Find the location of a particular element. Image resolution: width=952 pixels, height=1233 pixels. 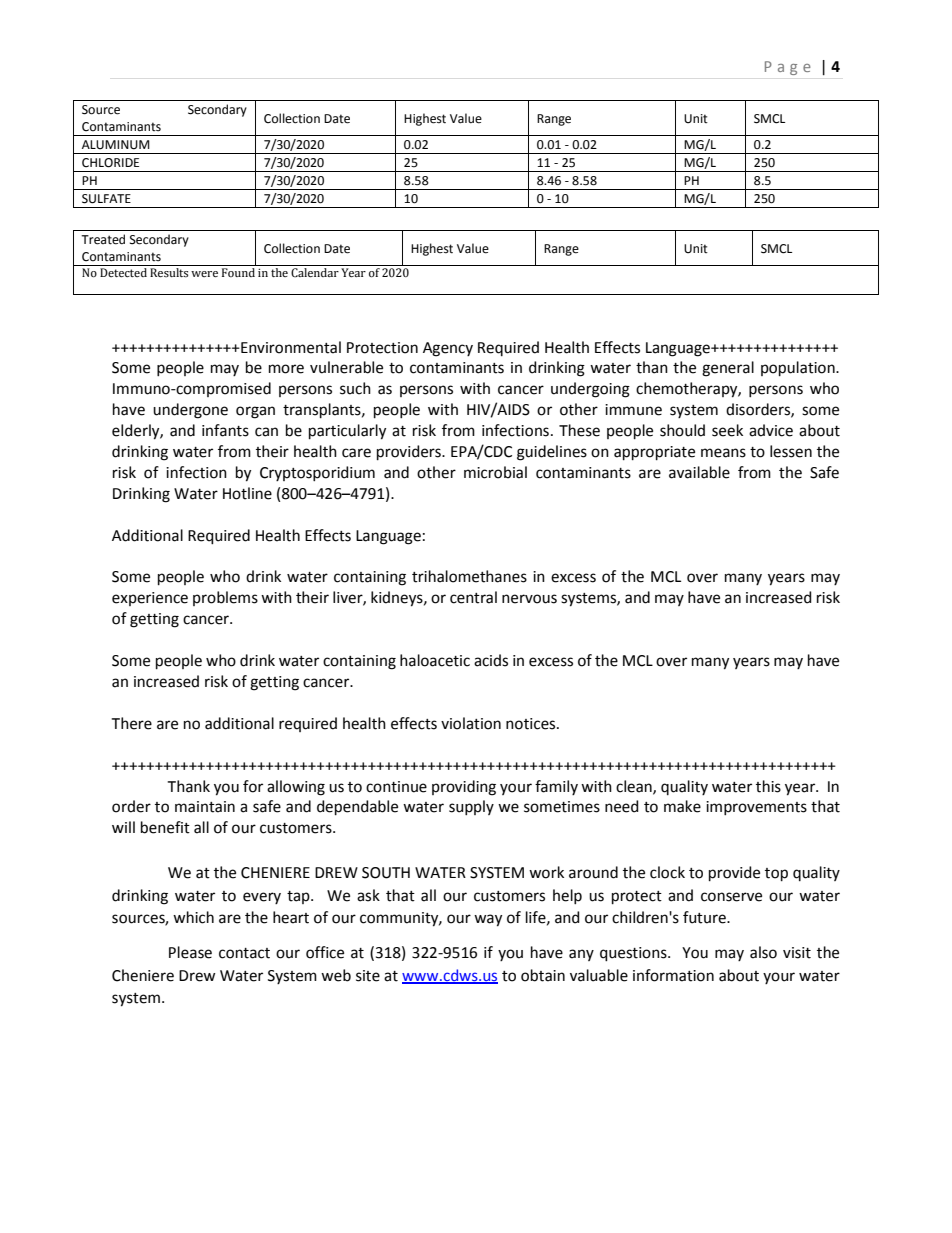

undergone is located at coordinates (190, 411).
